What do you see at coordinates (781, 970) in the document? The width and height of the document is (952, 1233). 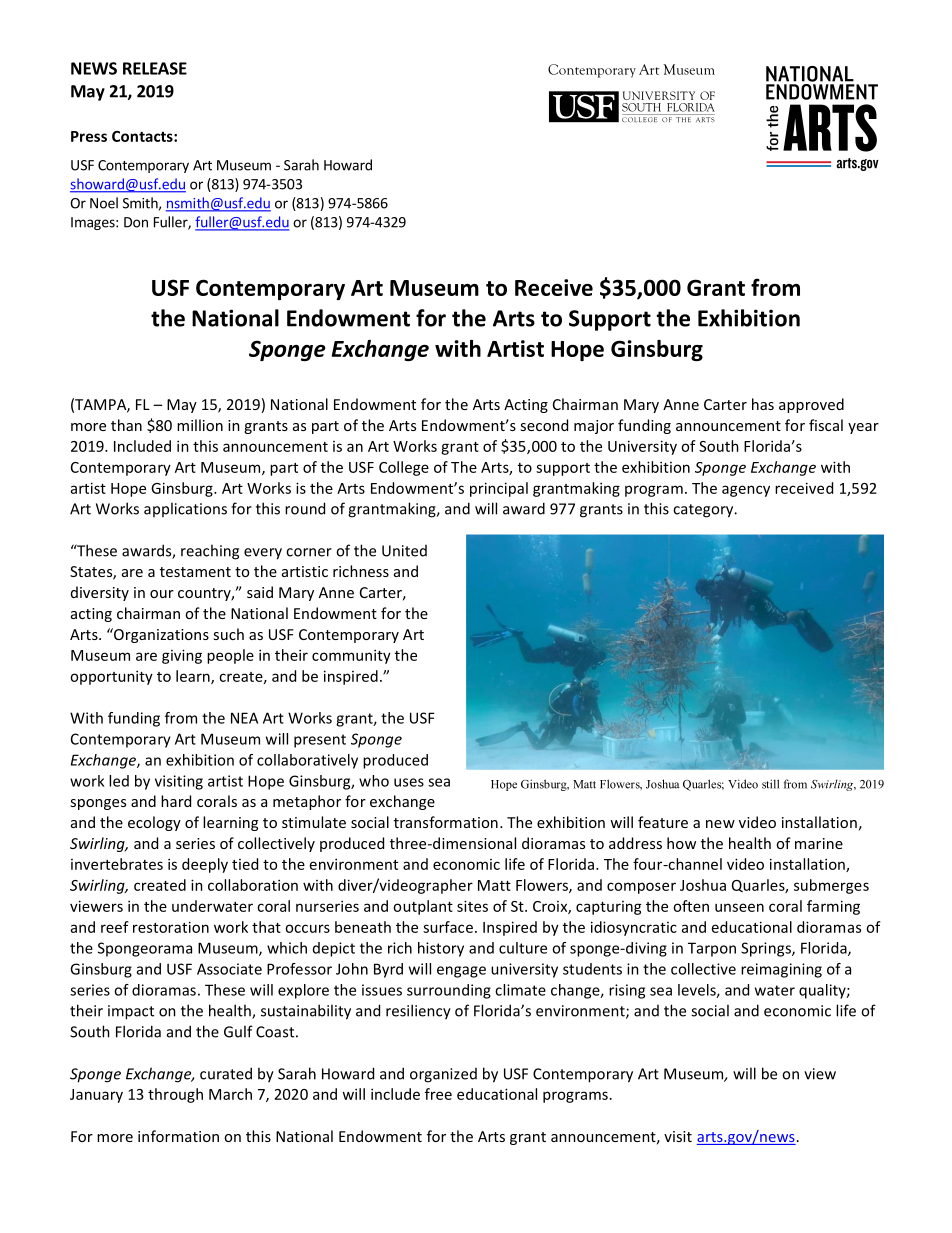 I see `reimagining` at bounding box center [781, 970].
